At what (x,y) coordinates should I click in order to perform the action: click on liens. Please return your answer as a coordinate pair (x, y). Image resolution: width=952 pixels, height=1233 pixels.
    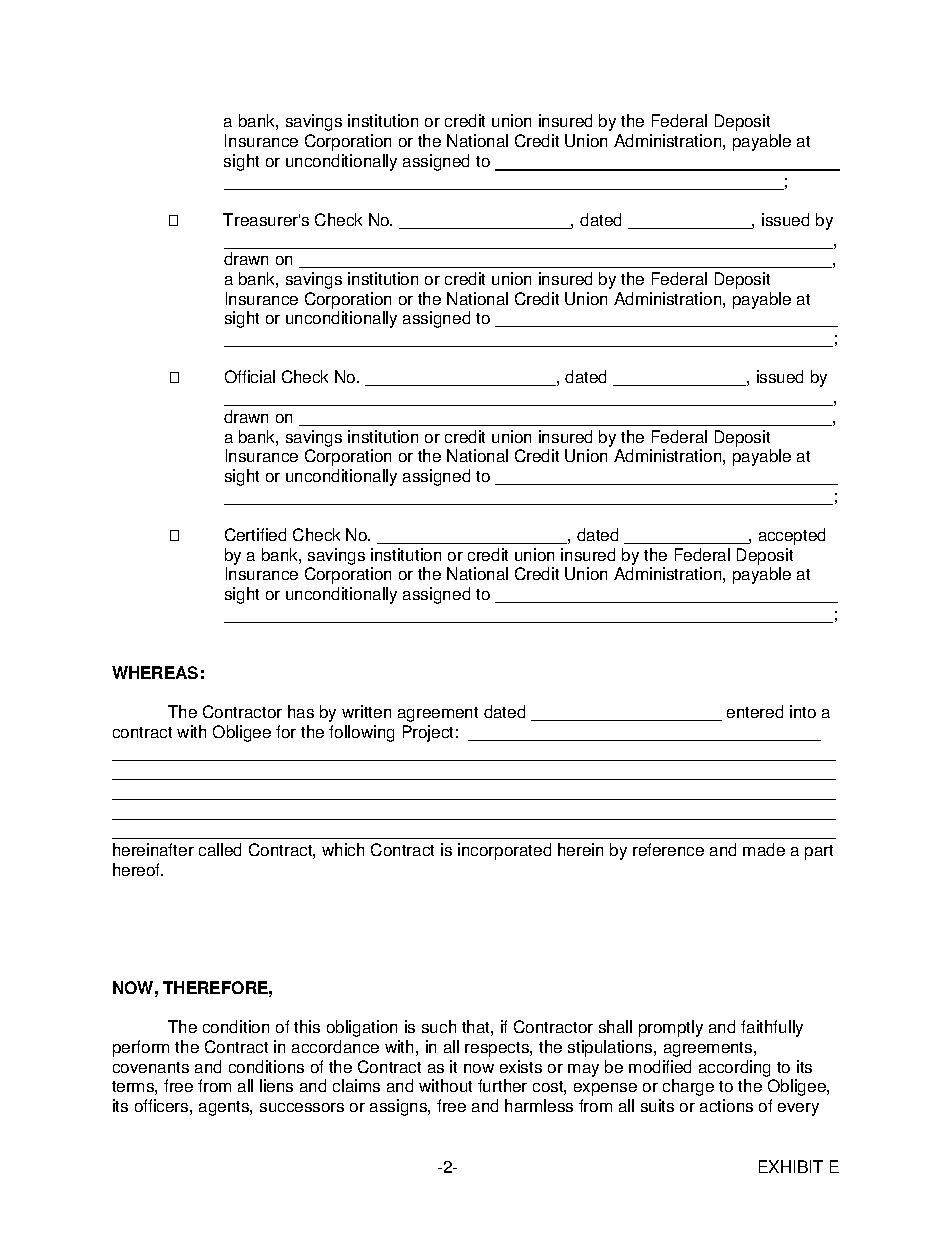
    Looking at the image, I should click on (276, 1085).
